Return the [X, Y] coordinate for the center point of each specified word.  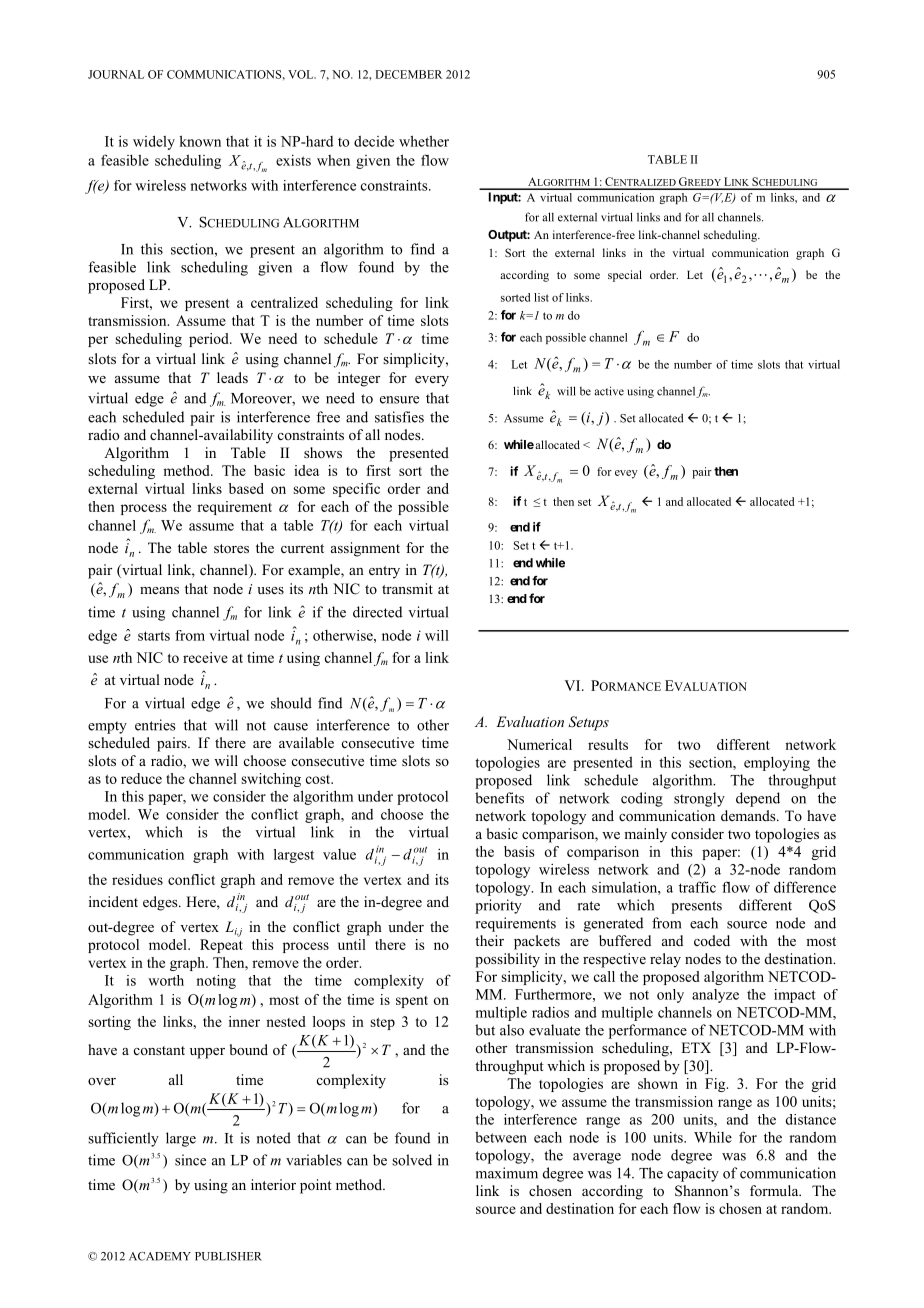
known [200, 141]
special [625, 276]
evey [626, 474]
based [246, 488]
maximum [507, 1173]
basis [519, 851]
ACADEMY [160, 1256]
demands [749, 815]
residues [137, 879]
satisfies [399, 417]
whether [424, 141]
